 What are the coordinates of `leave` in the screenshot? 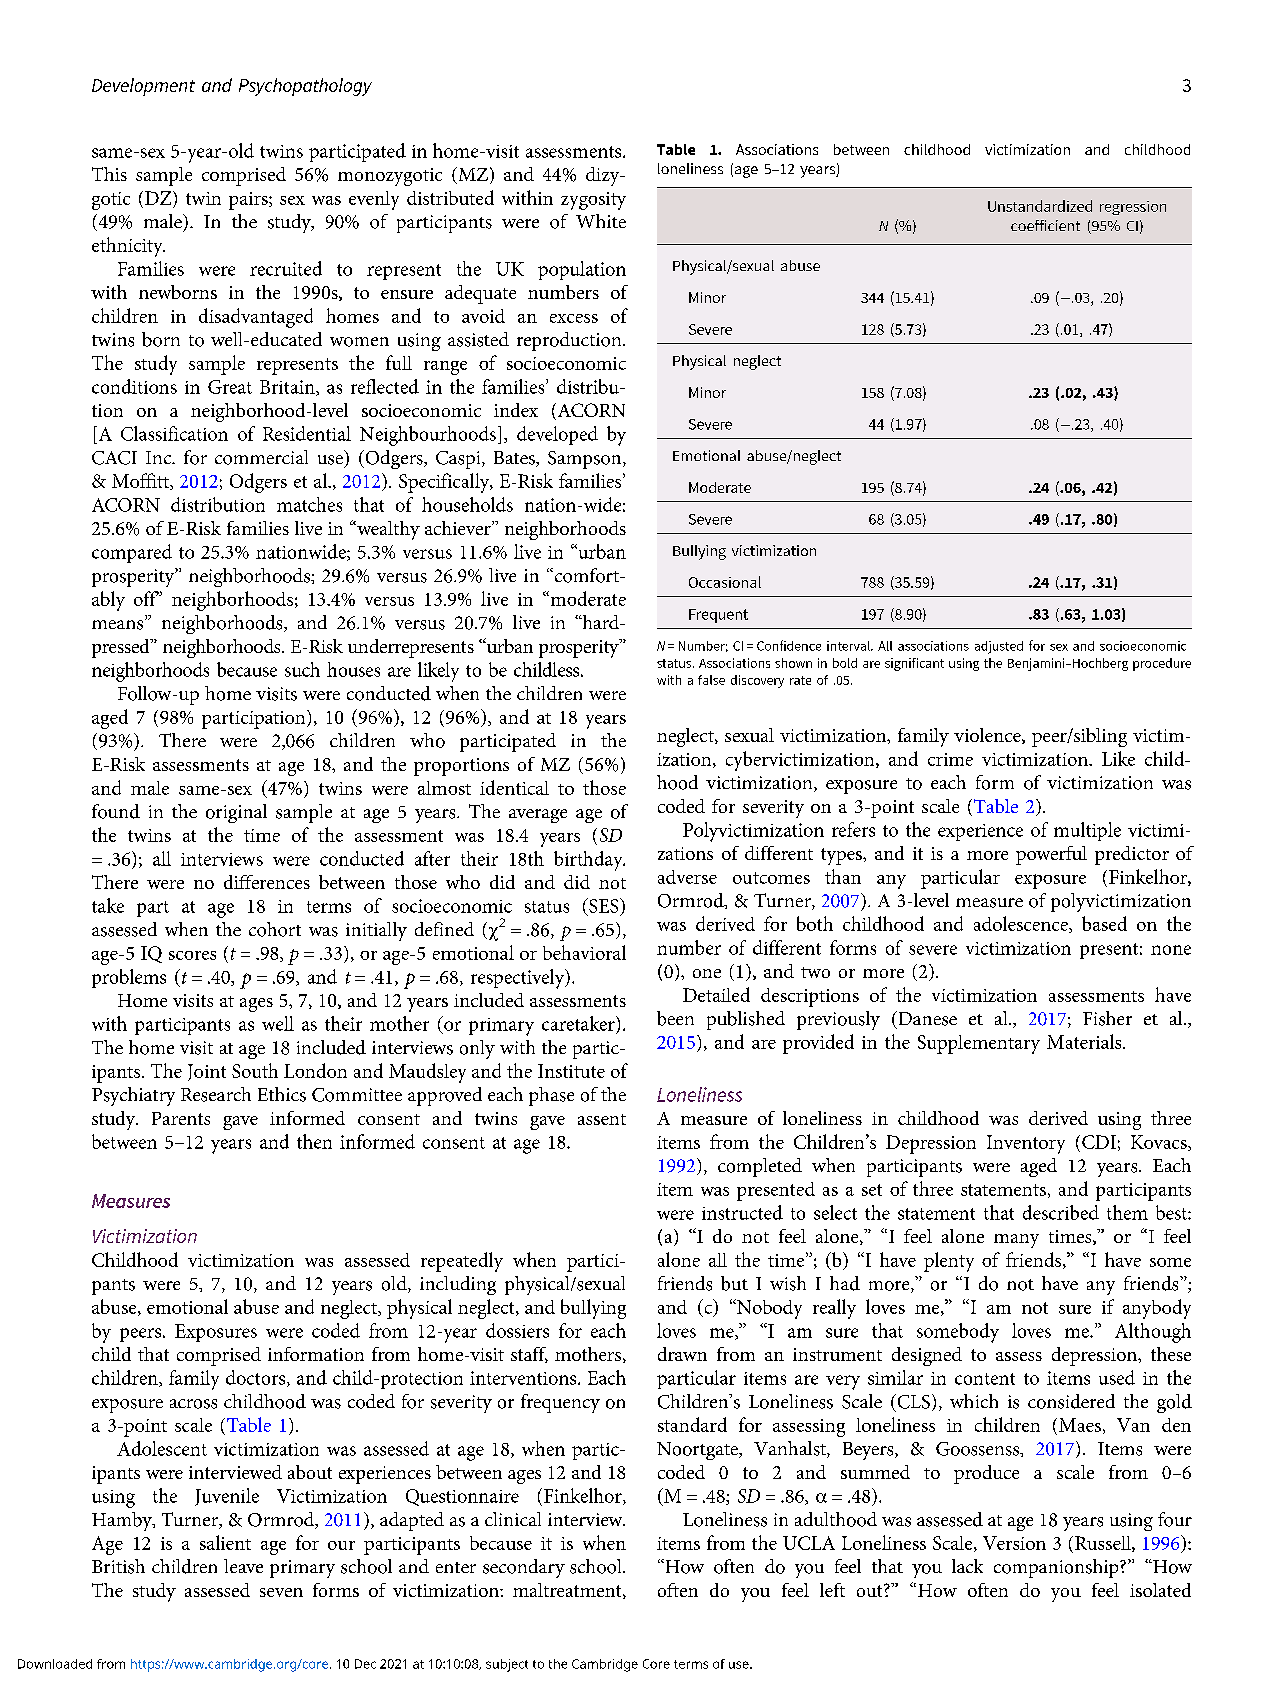 It's located at (243, 1566).
